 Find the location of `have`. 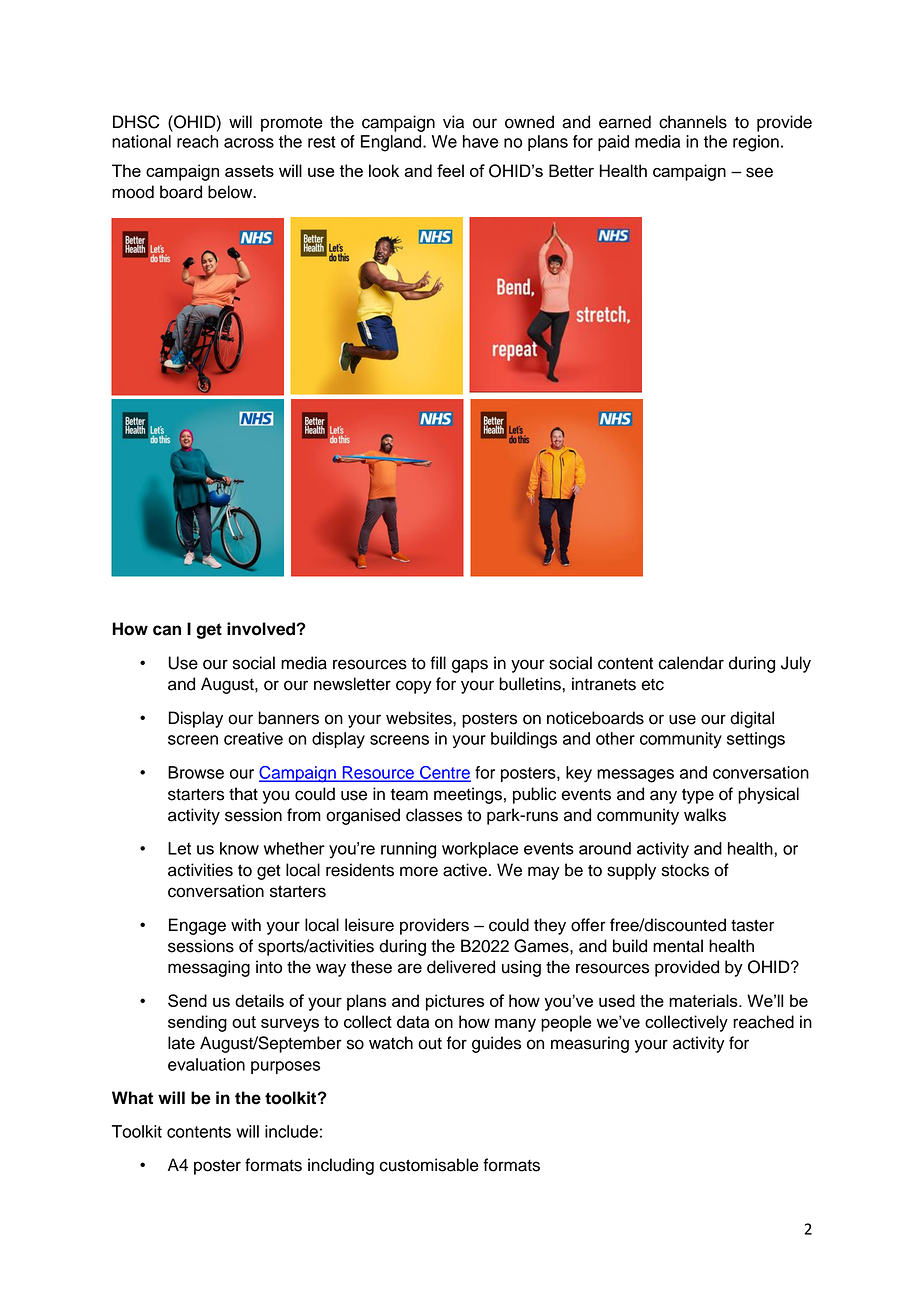

have is located at coordinates (481, 141).
